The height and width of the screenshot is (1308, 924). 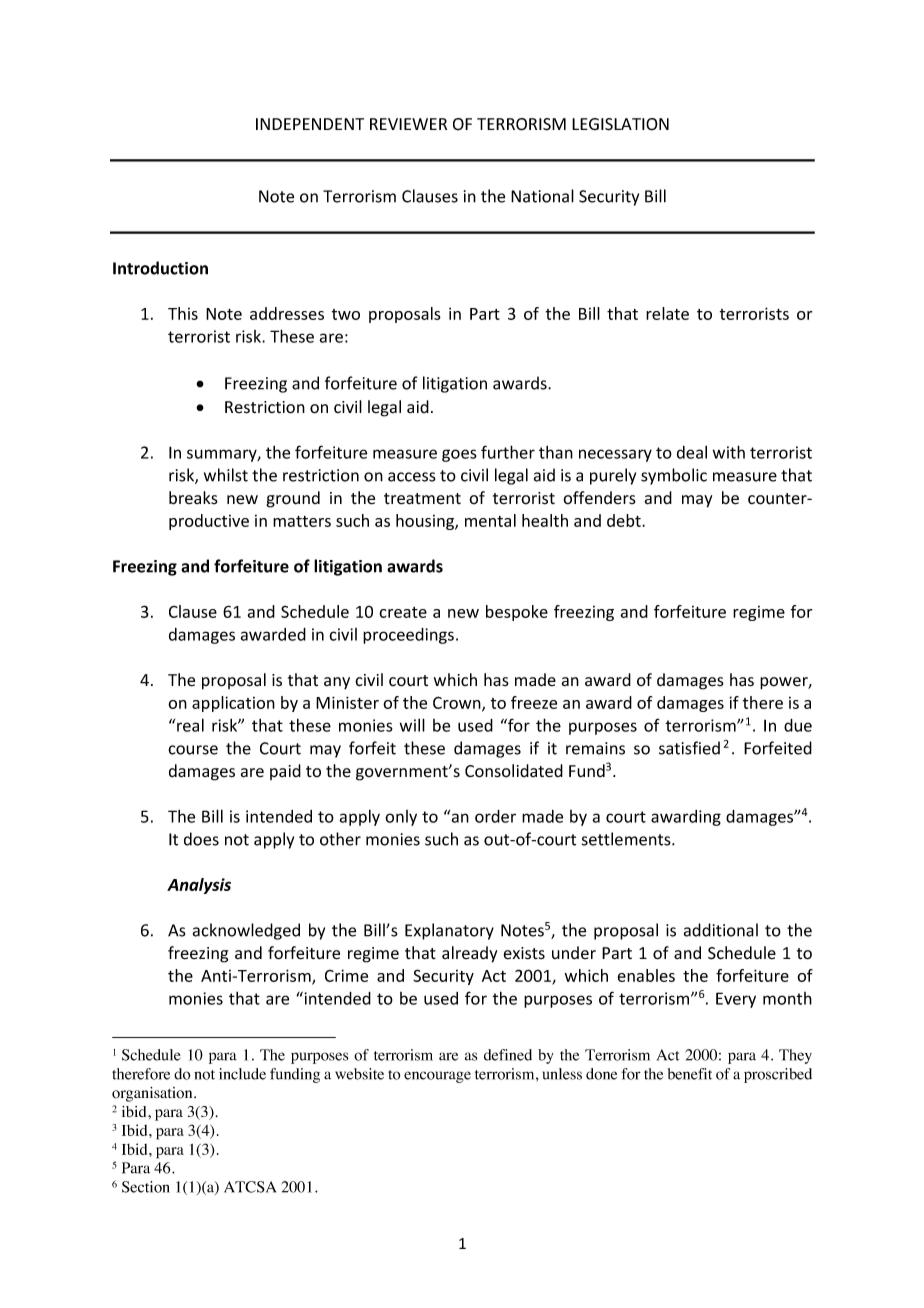 I want to click on Analysis, so click(x=199, y=886).
